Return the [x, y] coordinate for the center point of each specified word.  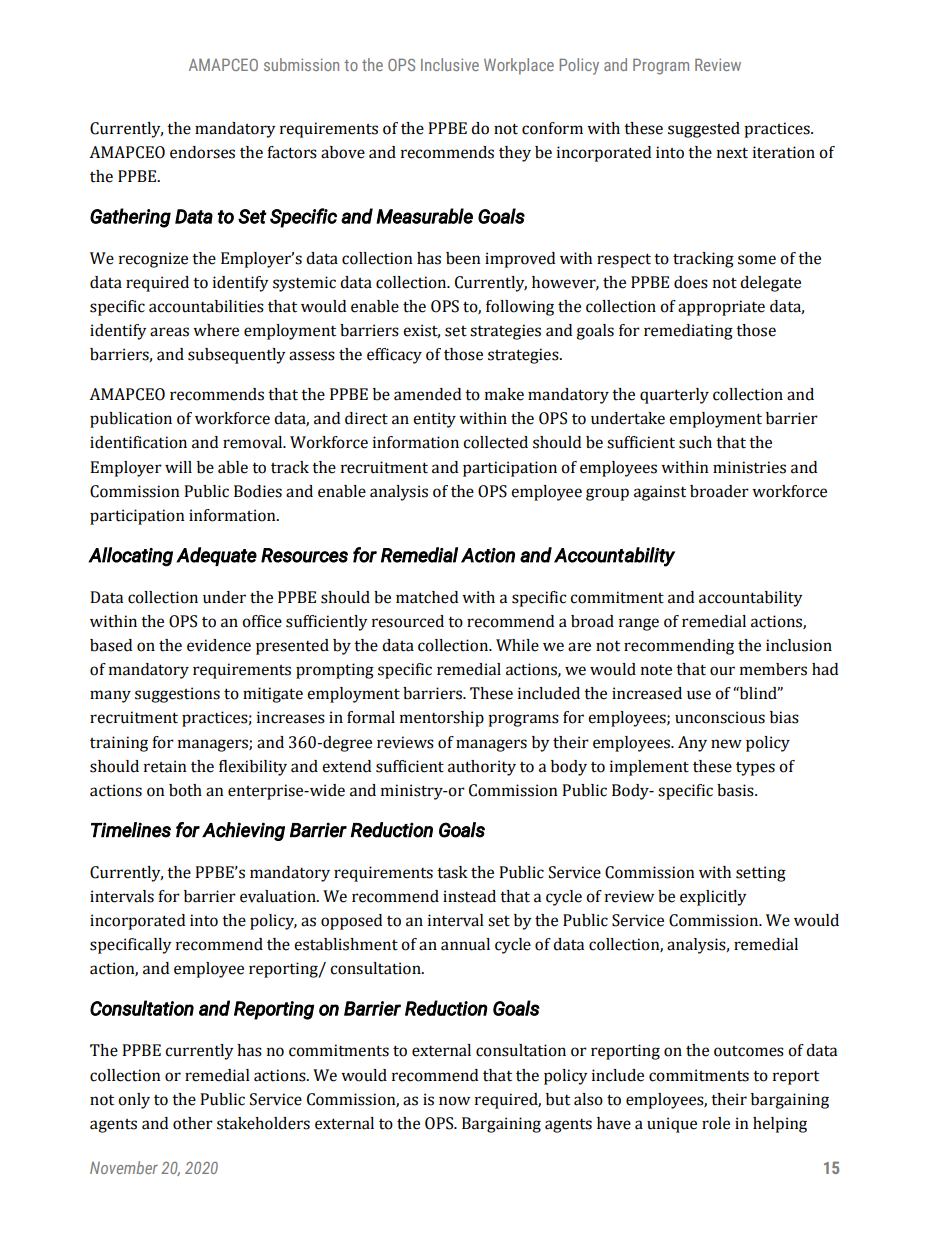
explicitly [713, 898]
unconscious [720, 717]
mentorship [442, 719]
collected [495, 442]
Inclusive [450, 64]
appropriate [721, 308]
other [193, 1123]
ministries [749, 467]
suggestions [177, 695]
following [520, 308]
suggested [704, 130]
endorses [202, 152]
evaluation [279, 896]
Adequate [216, 556]
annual [465, 944]
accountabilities [206, 306]
